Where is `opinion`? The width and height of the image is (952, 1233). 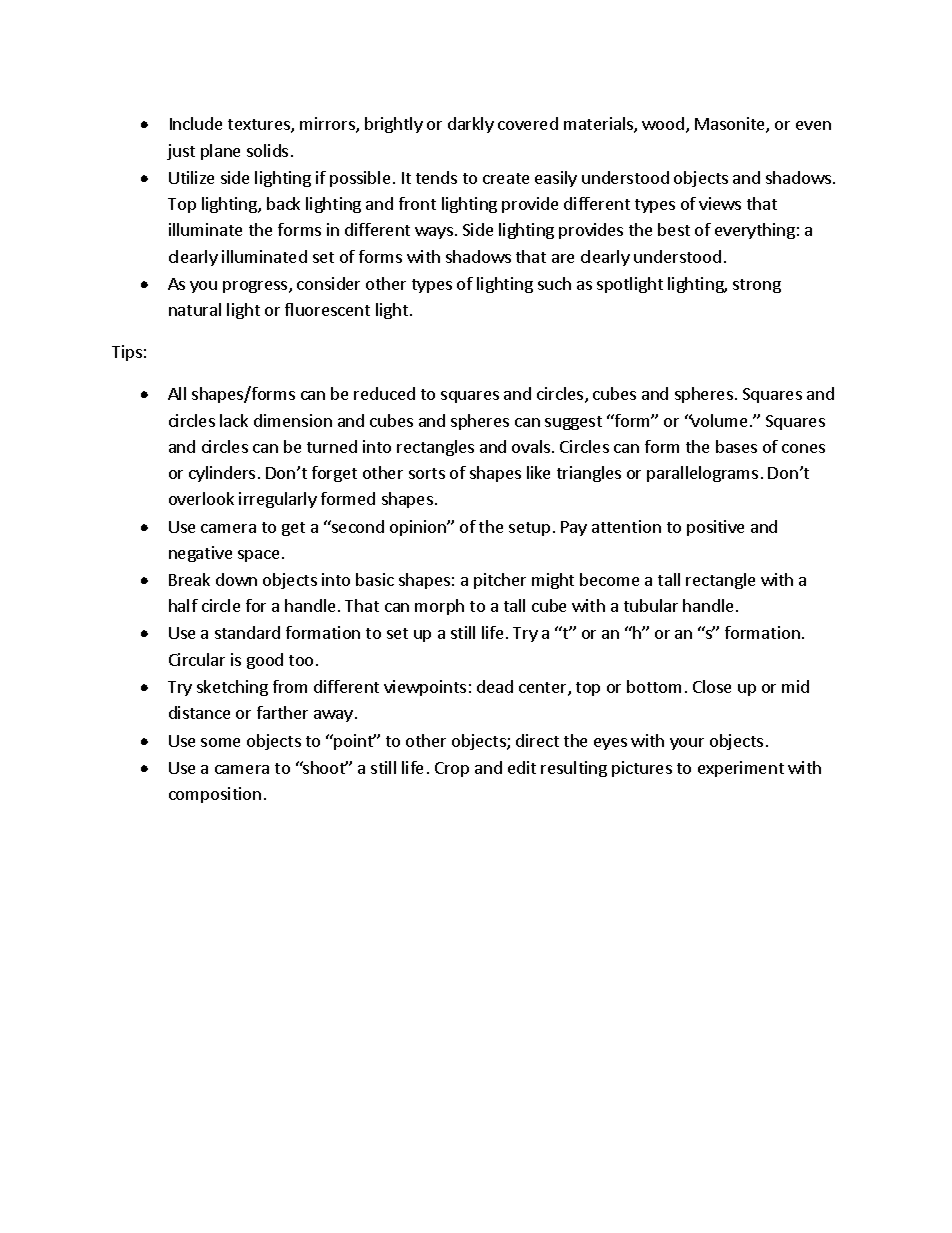
opinion is located at coordinates (419, 528).
